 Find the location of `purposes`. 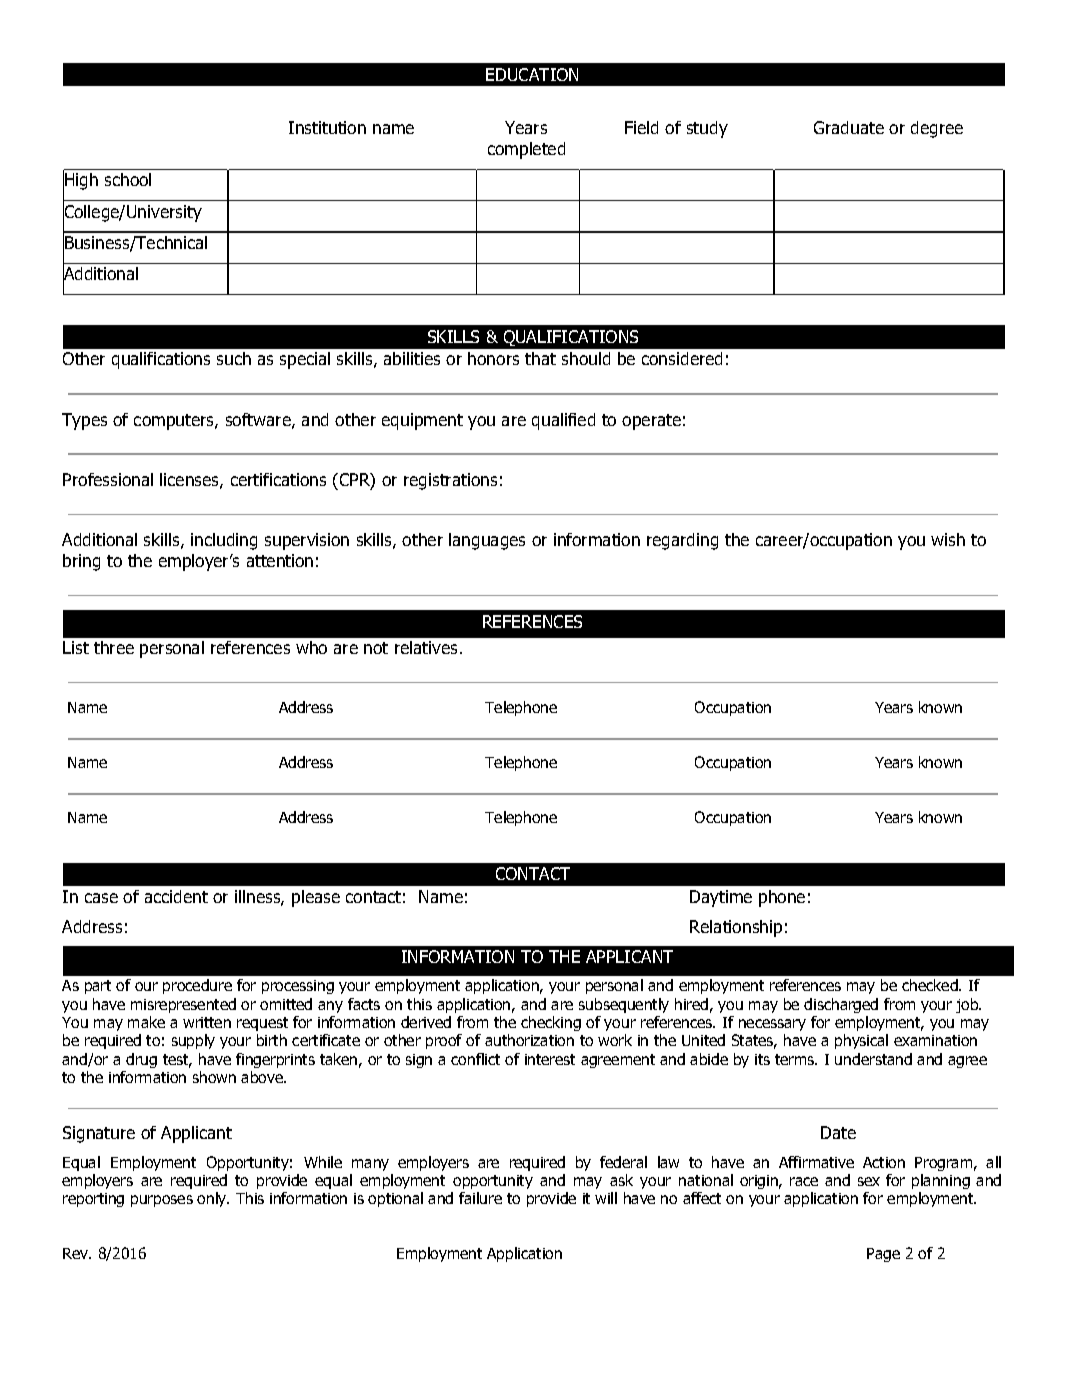

purposes is located at coordinates (162, 1201).
